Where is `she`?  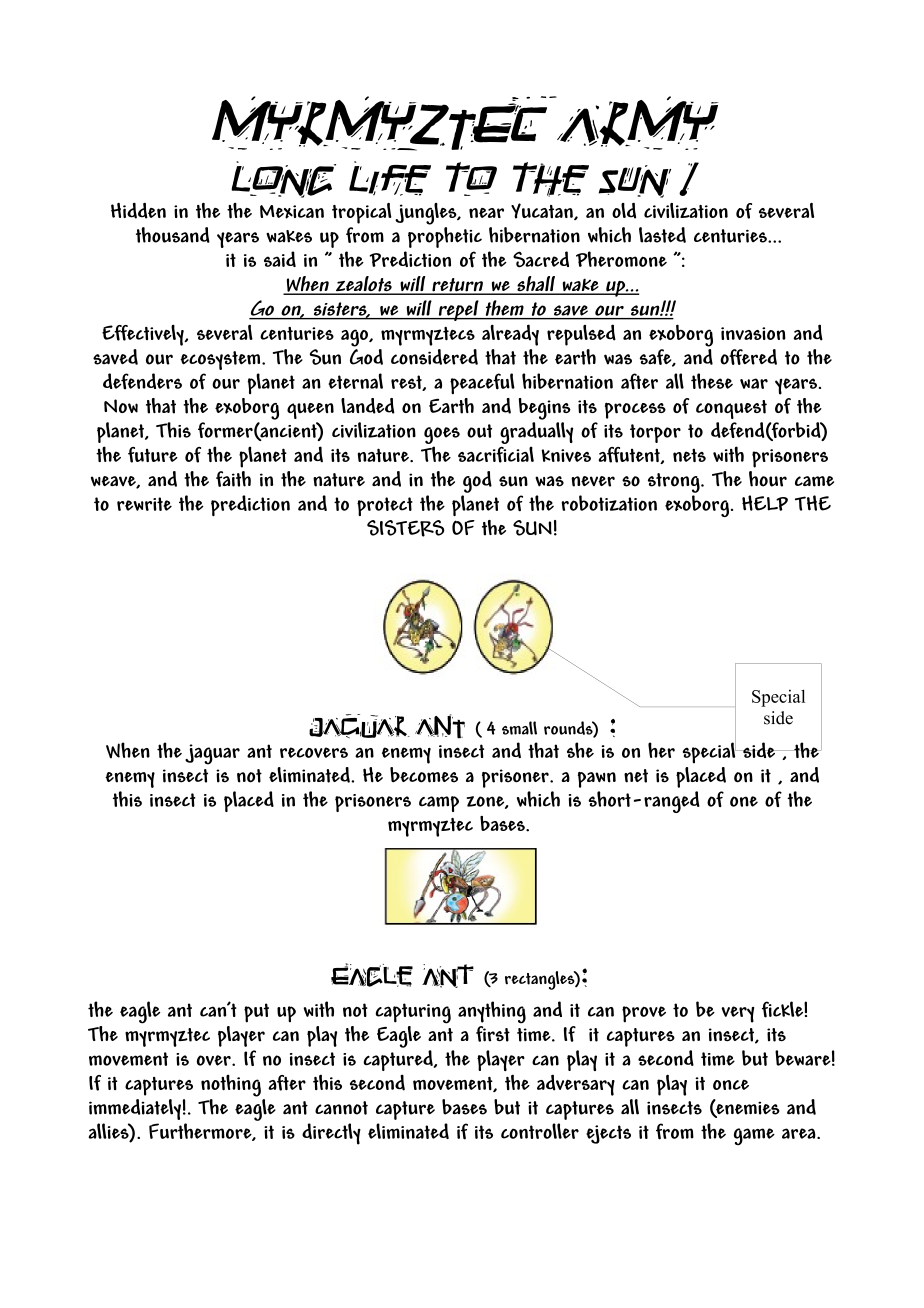 she is located at coordinates (580, 750).
